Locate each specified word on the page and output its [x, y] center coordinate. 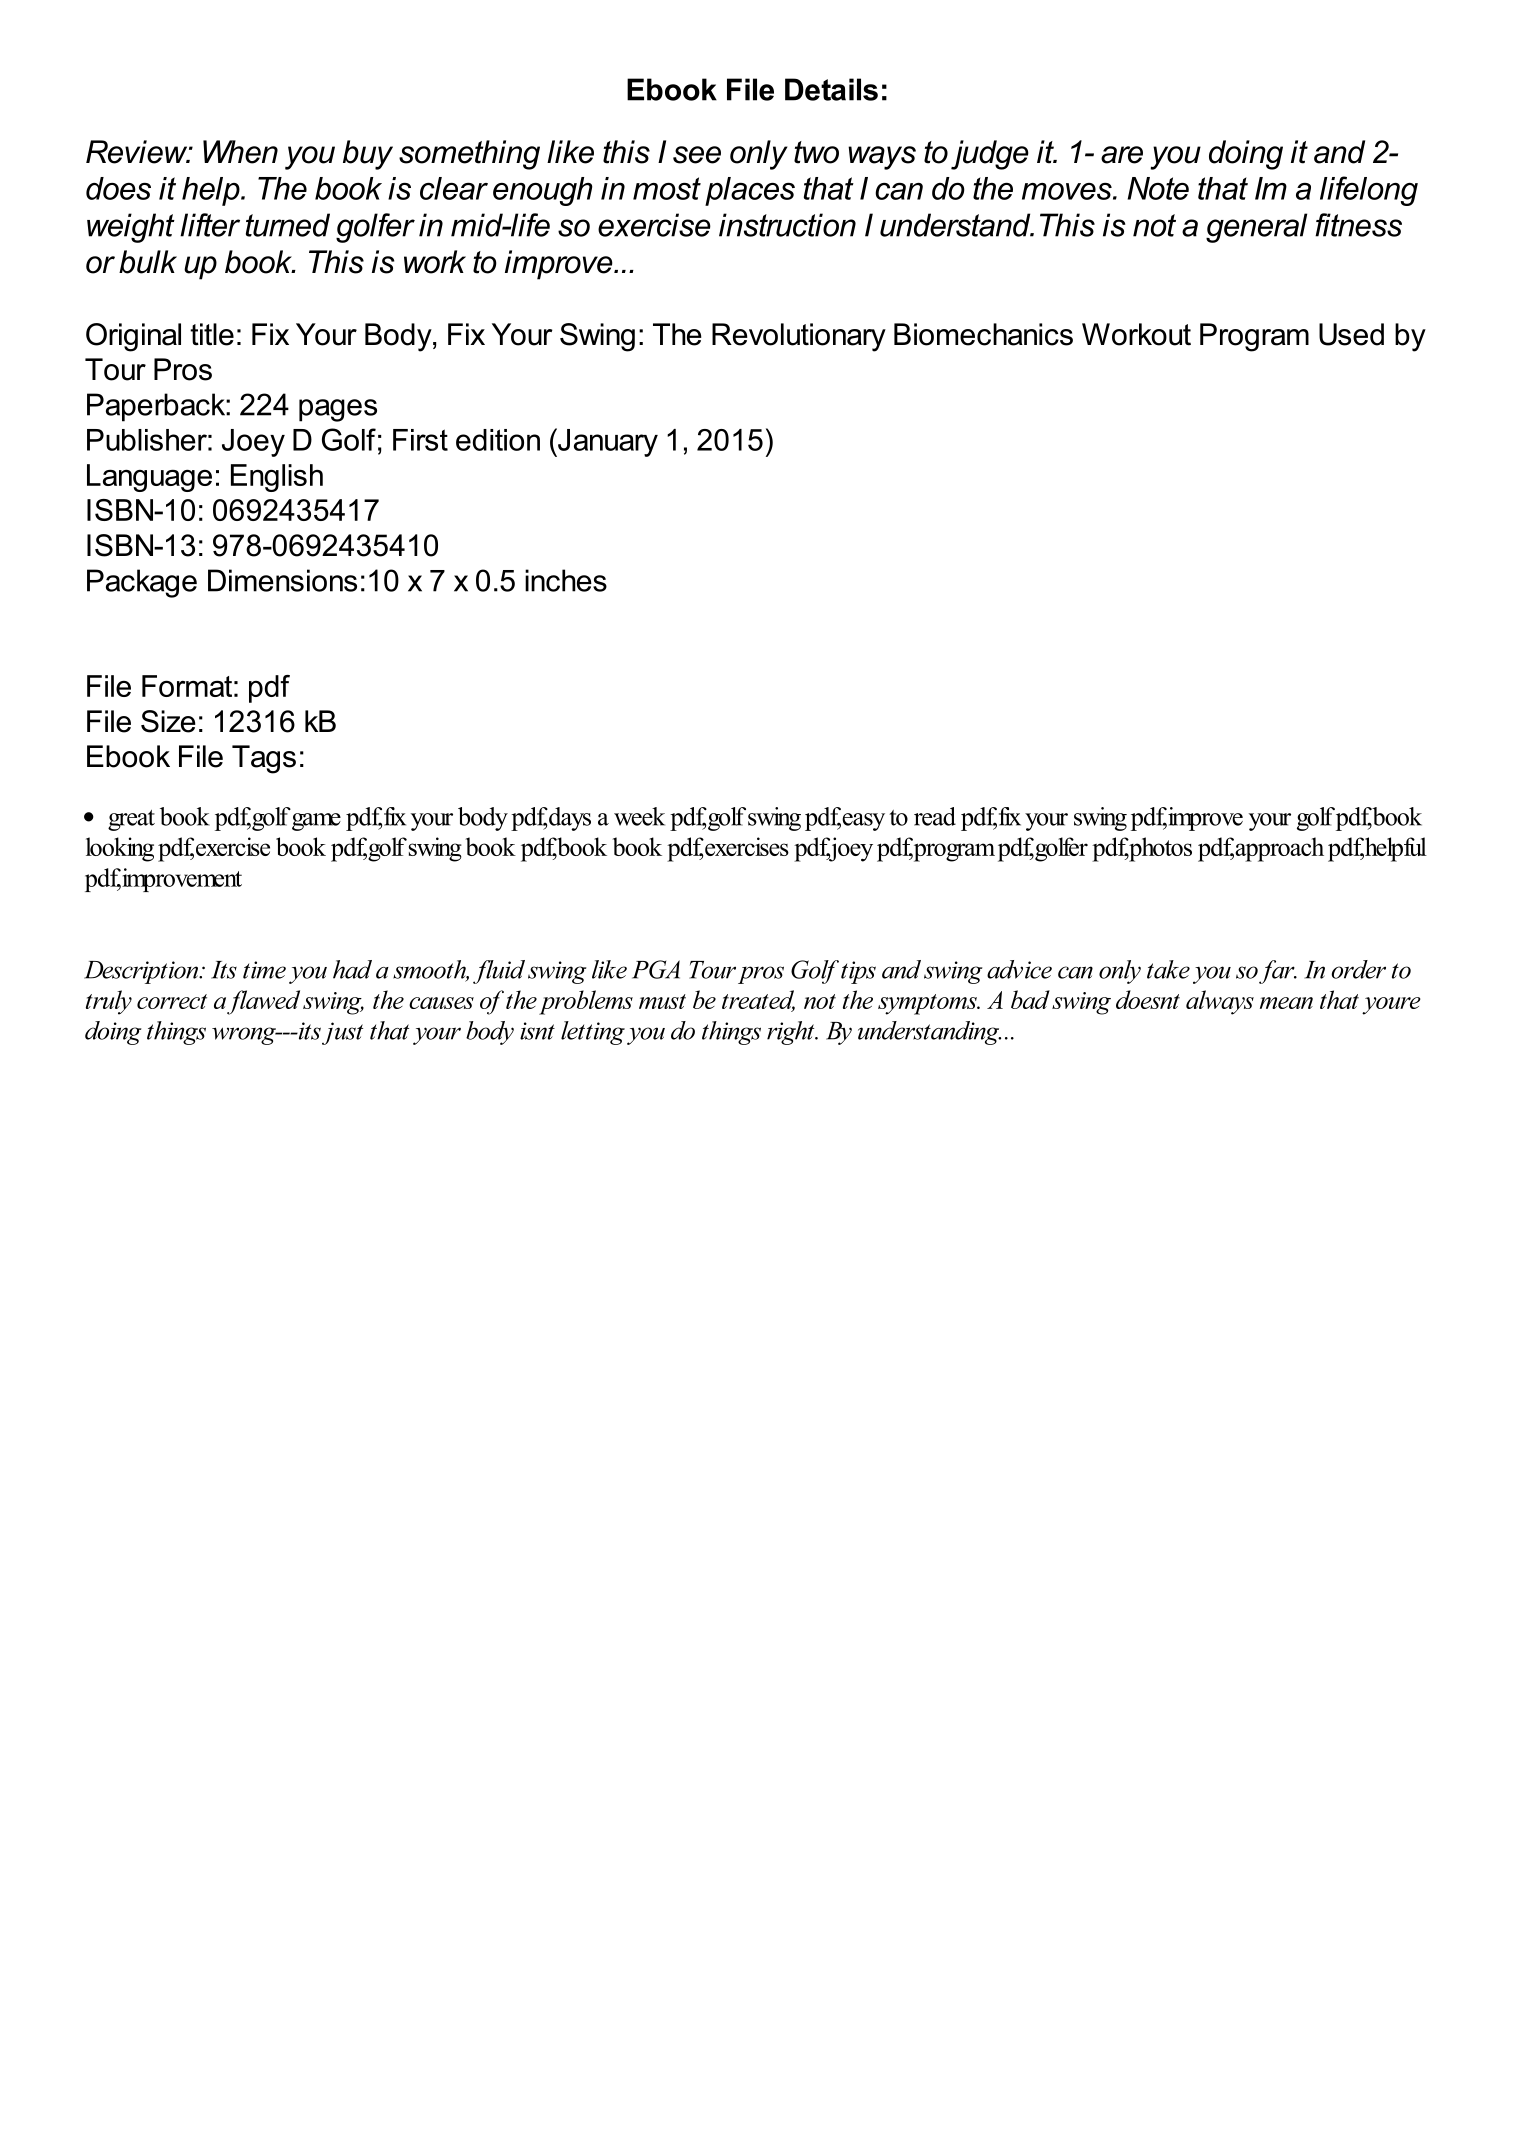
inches [566, 580]
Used [1351, 334]
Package [142, 583]
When [240, 152]
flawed [263, 1002]
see [697, 155]
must [662, 1001]
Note [1158, 188]
